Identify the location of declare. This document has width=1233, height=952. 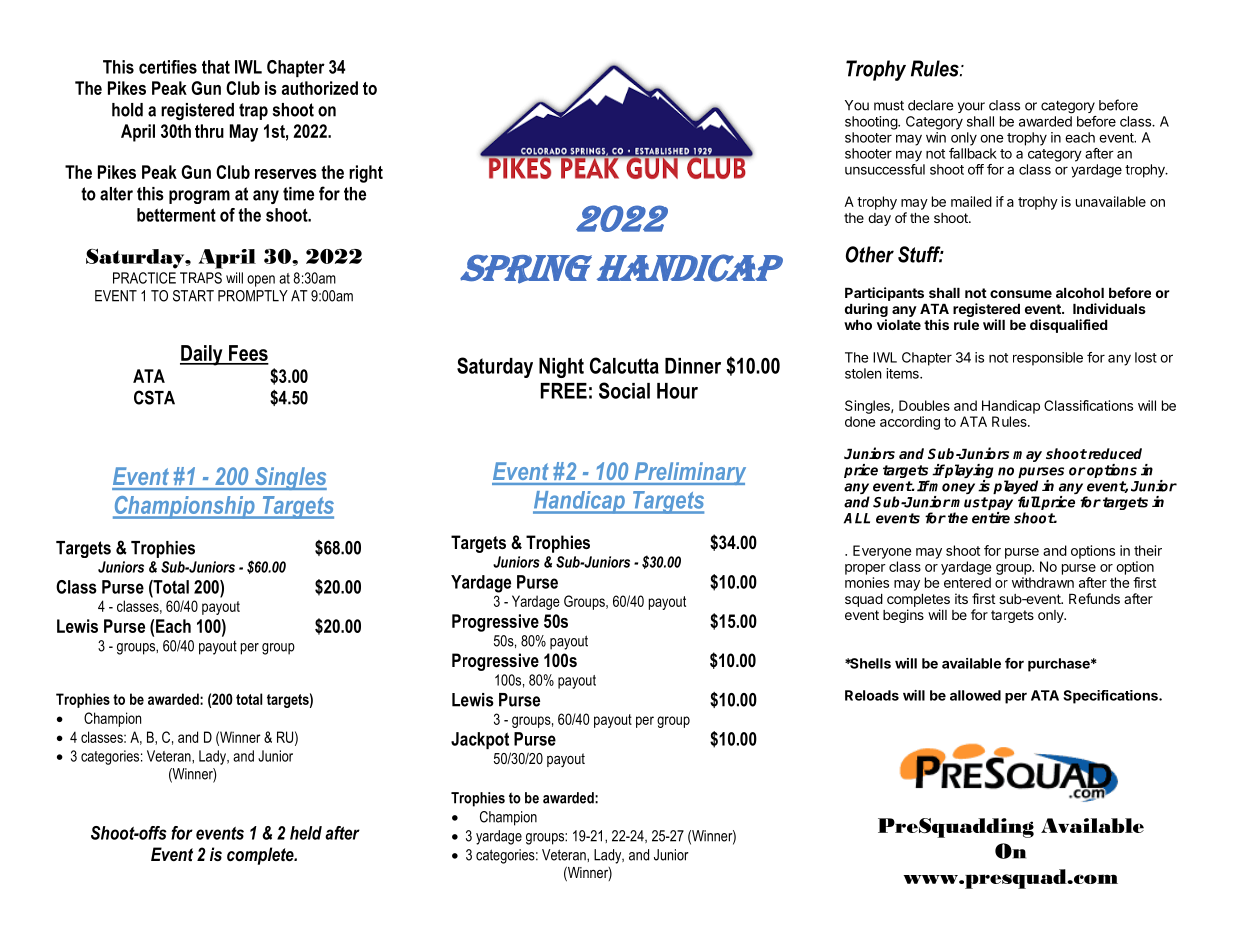
(930, 105).
